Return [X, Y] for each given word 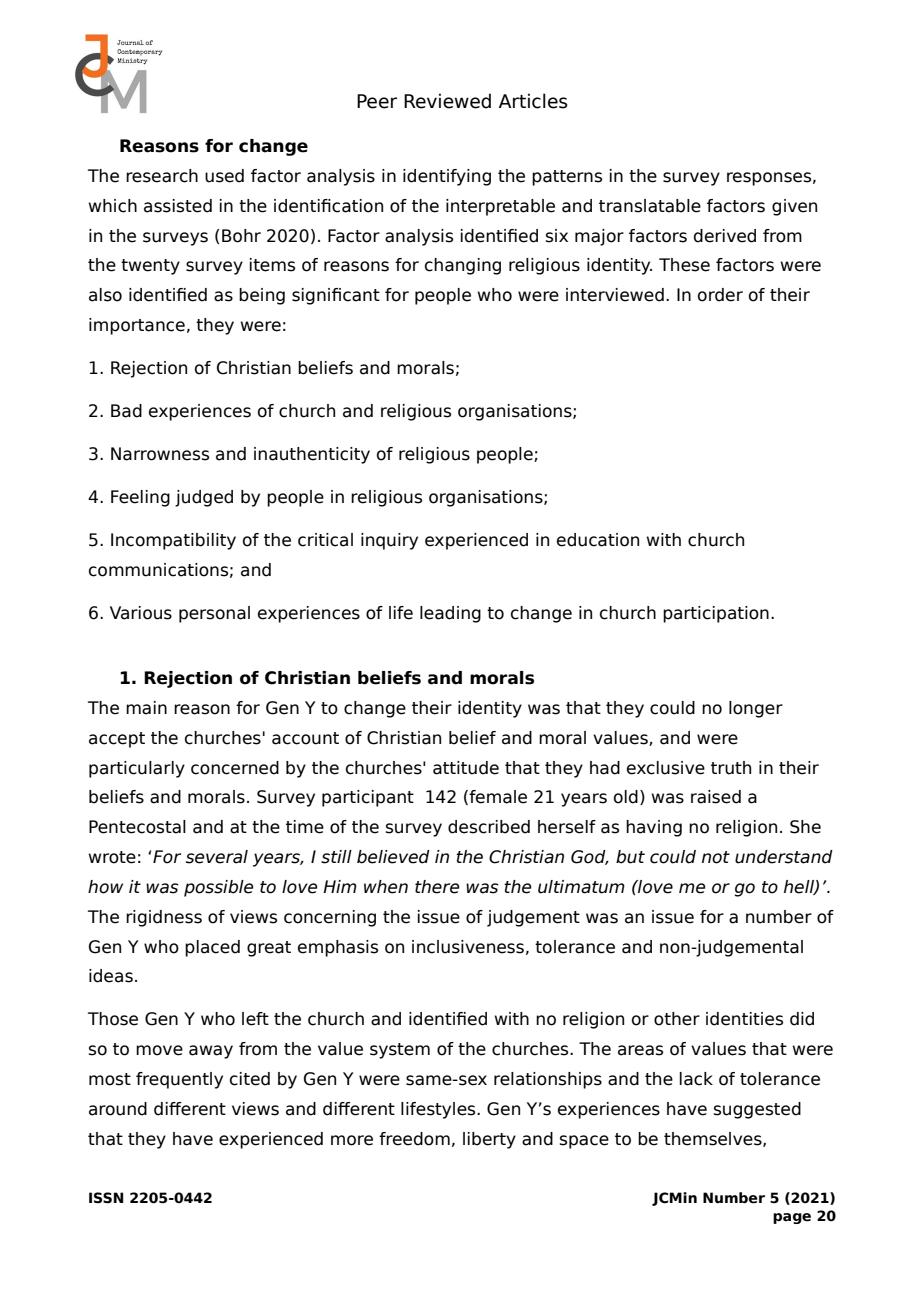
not [716, 857]
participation [716, 614]
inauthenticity [312, 455]
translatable [650, 206]
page [792, 1218]
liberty [489, 1140]
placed [212, 948]
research [162, 176]
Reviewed [447, 101]
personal [214, 614]
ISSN [106, 1198]
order [720, 295]
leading [450, 614]
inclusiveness [468, 947]
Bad [126, 411]
